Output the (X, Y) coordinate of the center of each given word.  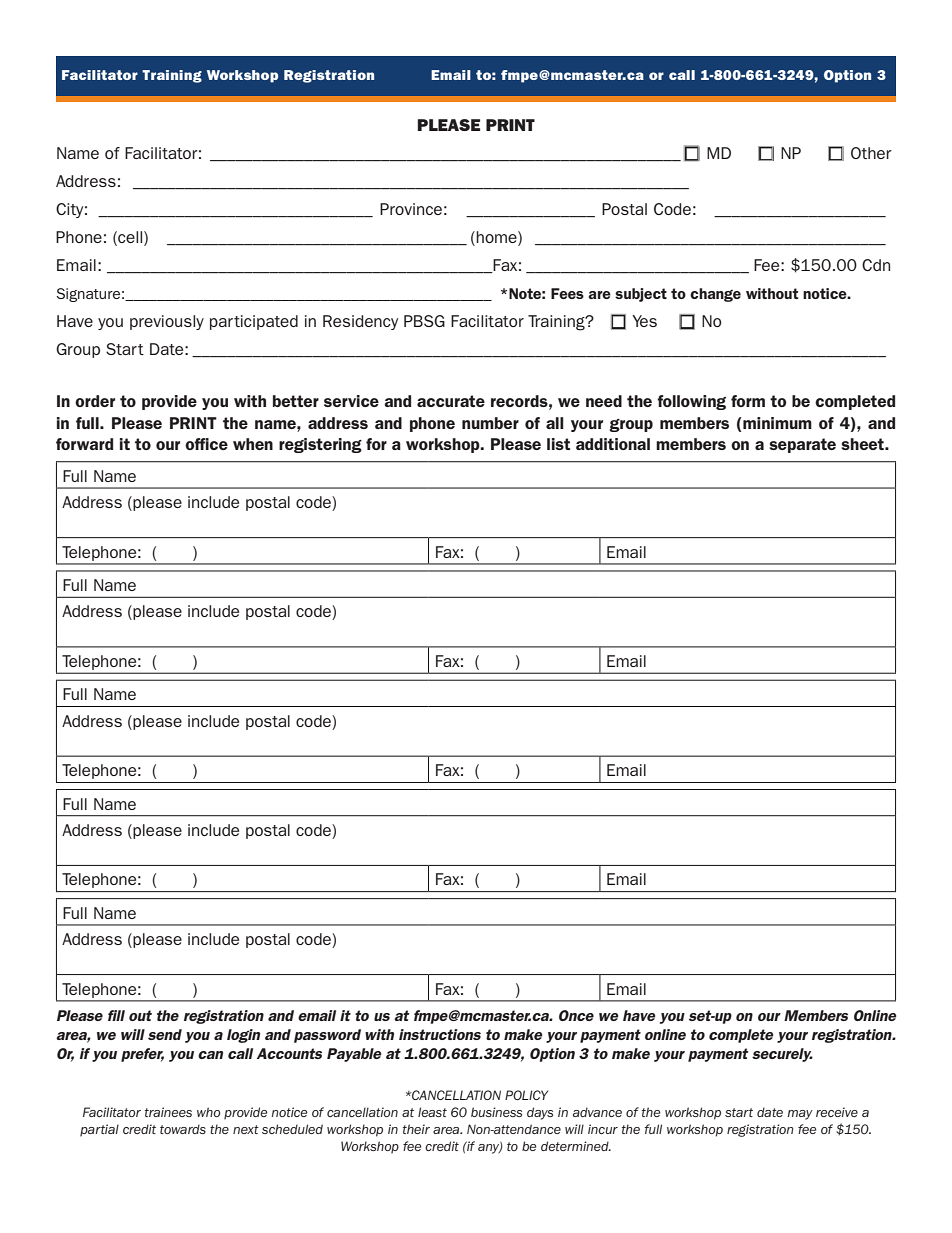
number (490, 423)
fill (116, 1015)
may (800, 1115)
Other (871, 153)
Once (576, 1015)
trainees (168, 1112)
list (558, 444)
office (206, 444)
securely (782, 1055)
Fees (567, 293)
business (496, 1112)
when (253, 444)
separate (802, 445)
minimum (777, 423)
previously (167, 322)
